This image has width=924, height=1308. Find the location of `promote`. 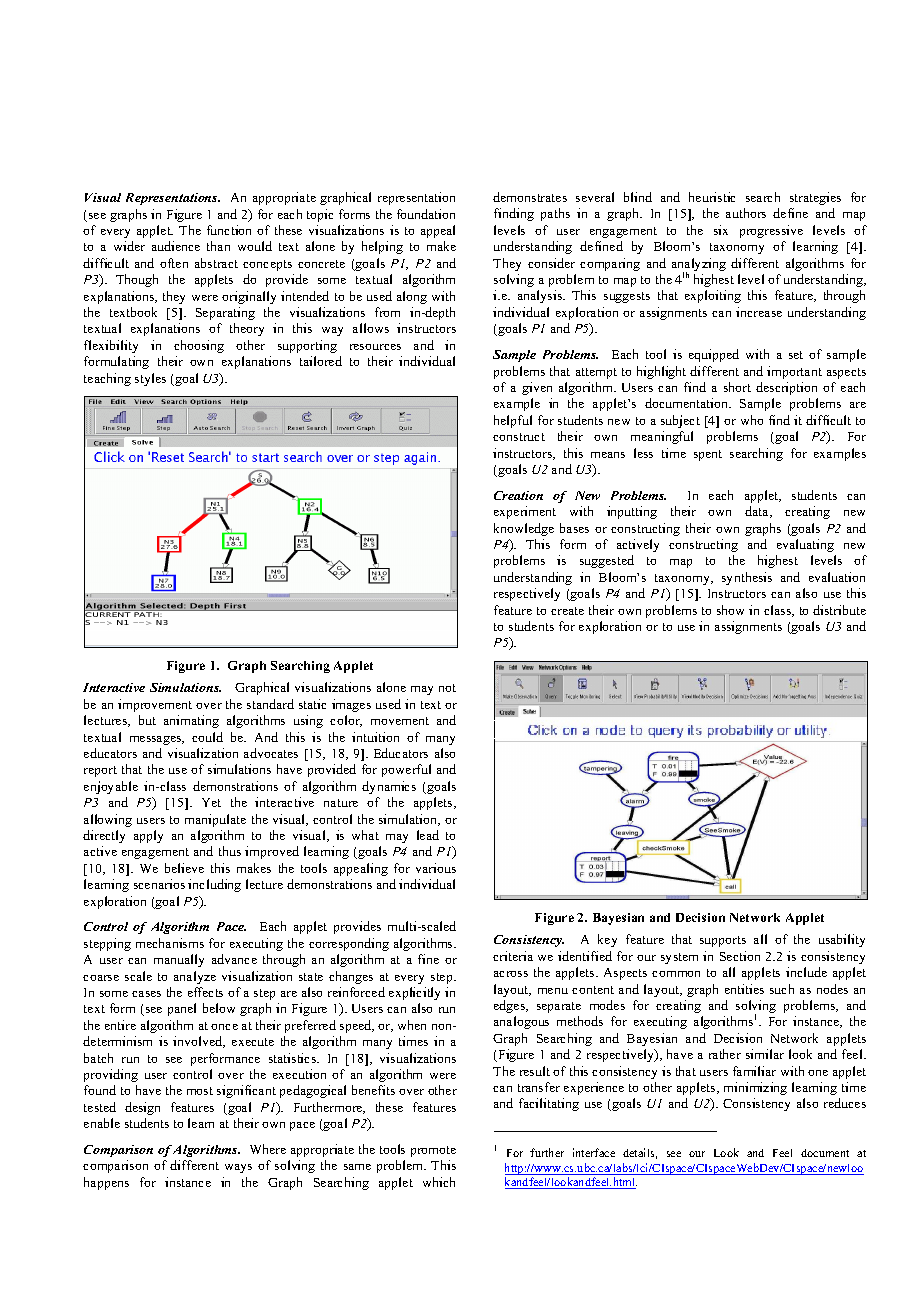

promote is located at coordinates (433, 1151).
